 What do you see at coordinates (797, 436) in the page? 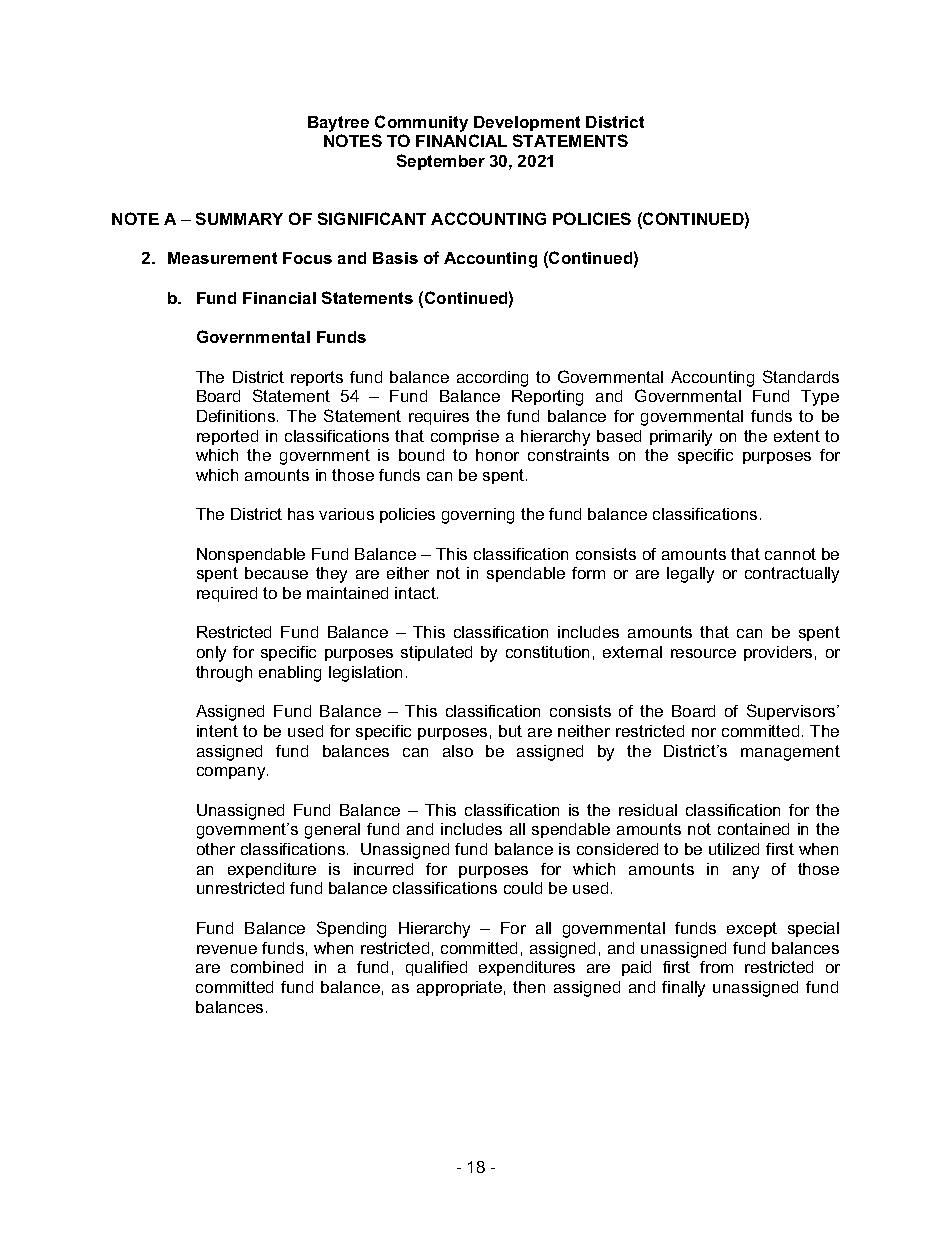
I see `extent` at bounding box center [797, 436].
